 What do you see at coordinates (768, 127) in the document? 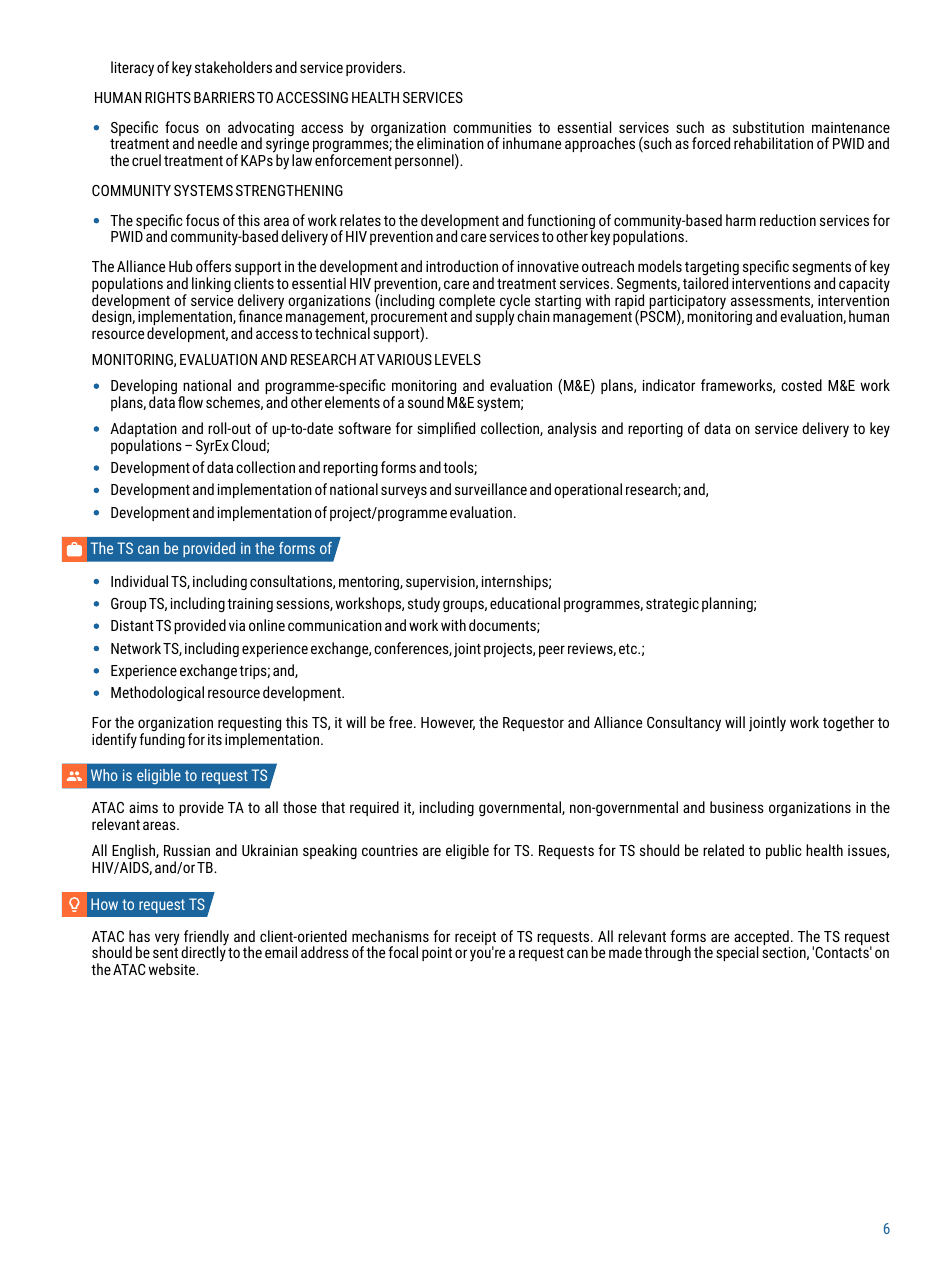
I see `substitution` at bounding box center [768, 127].
